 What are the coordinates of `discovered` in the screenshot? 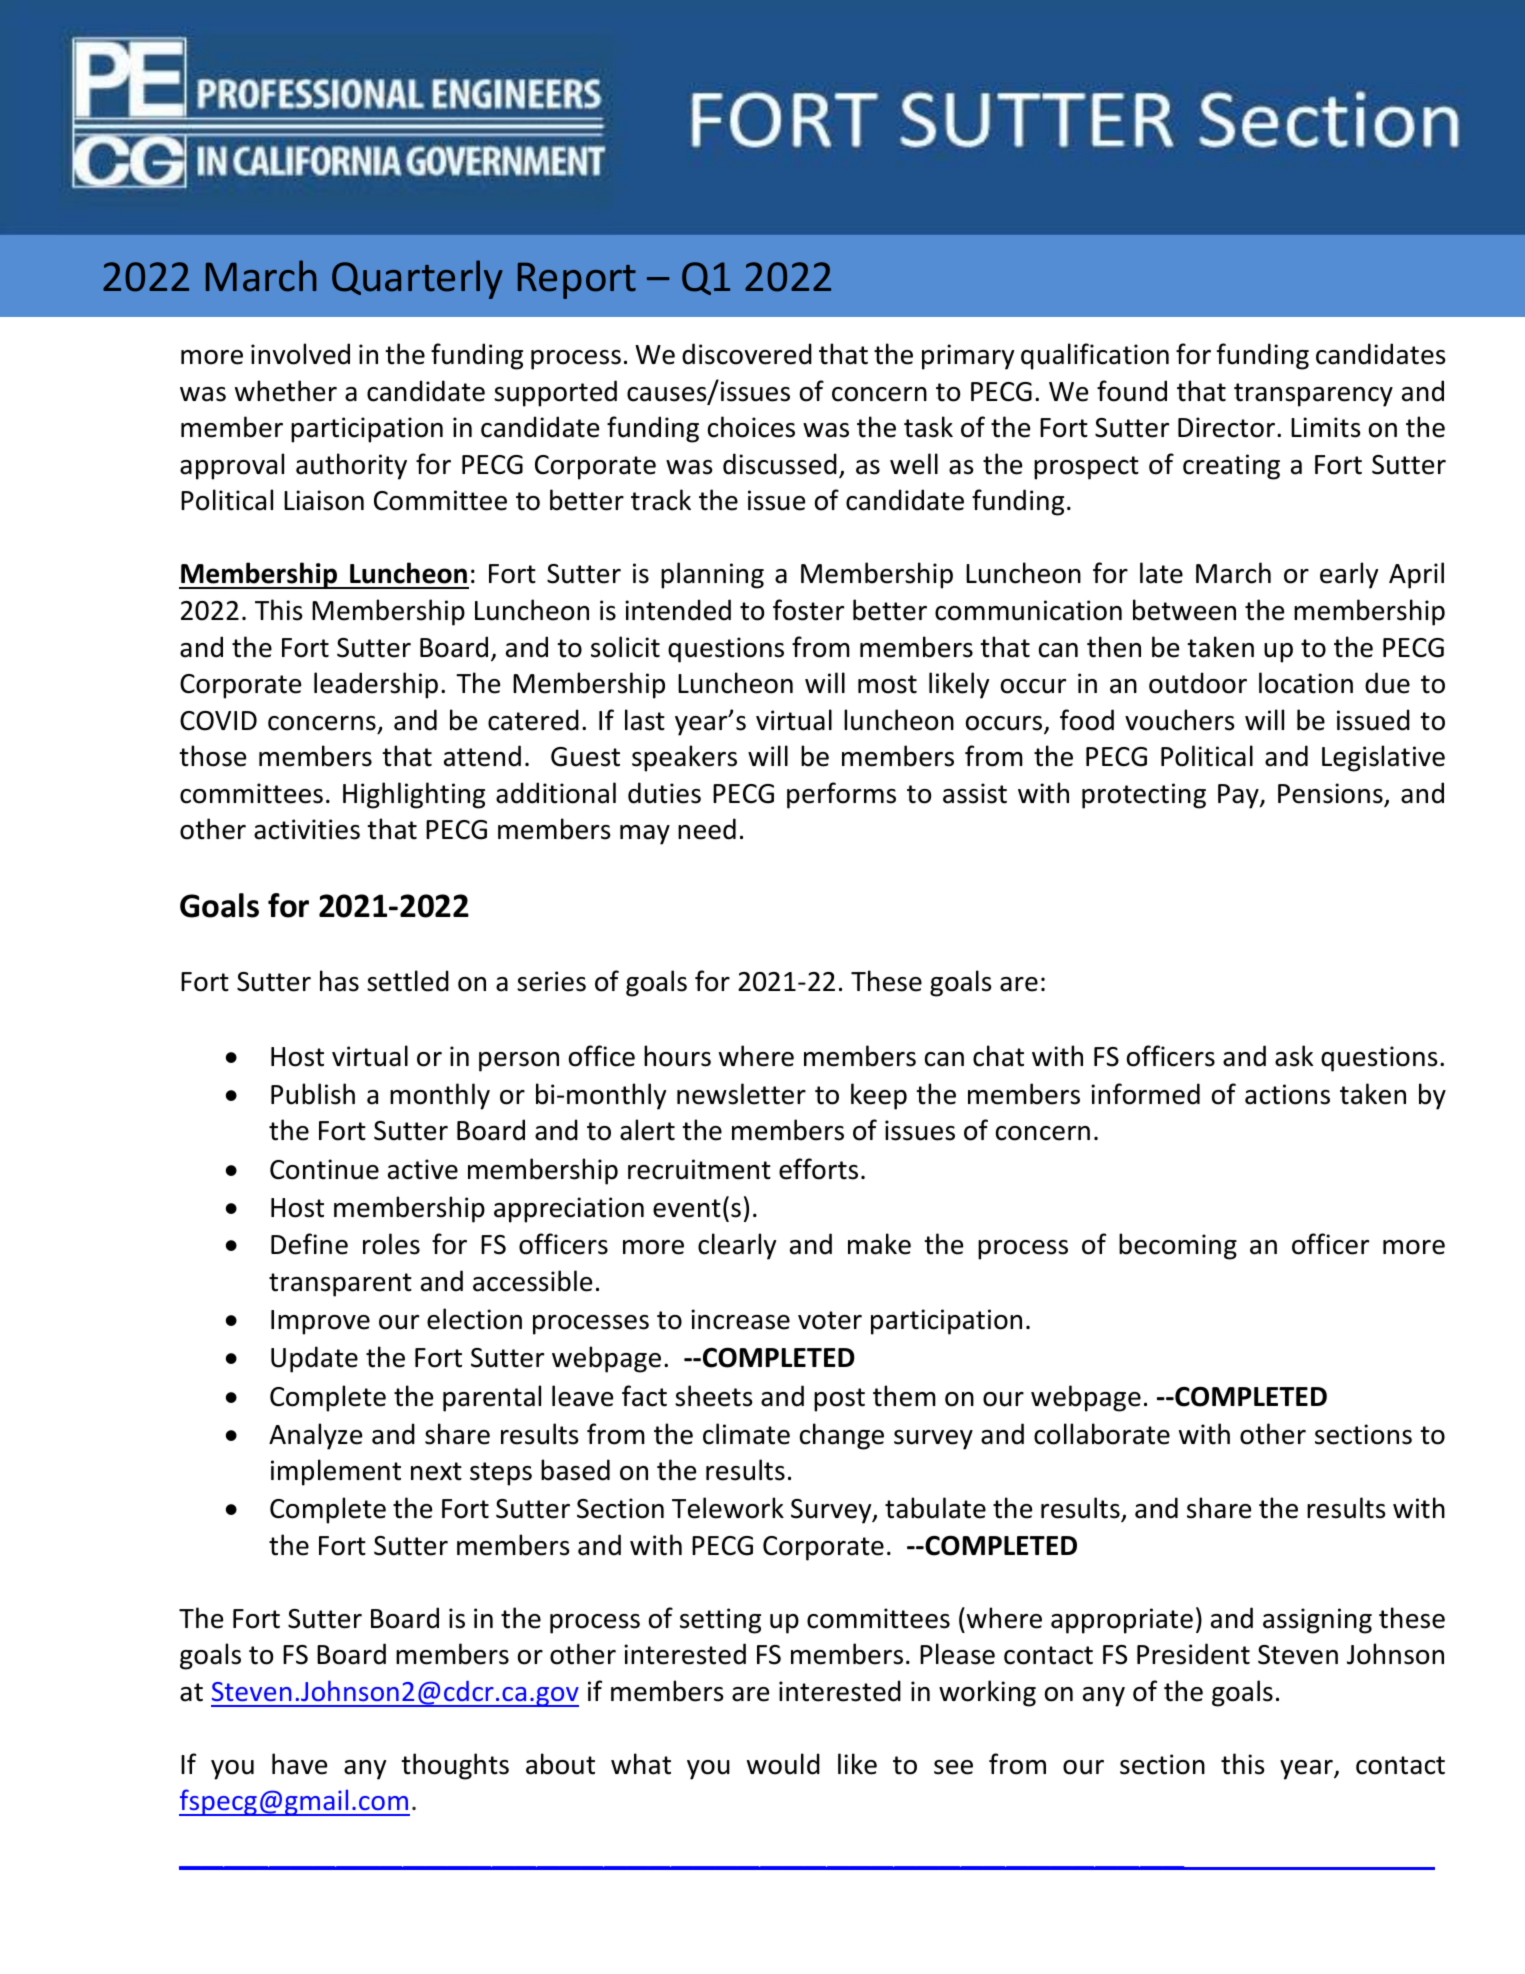 It's located at (747, 354).
